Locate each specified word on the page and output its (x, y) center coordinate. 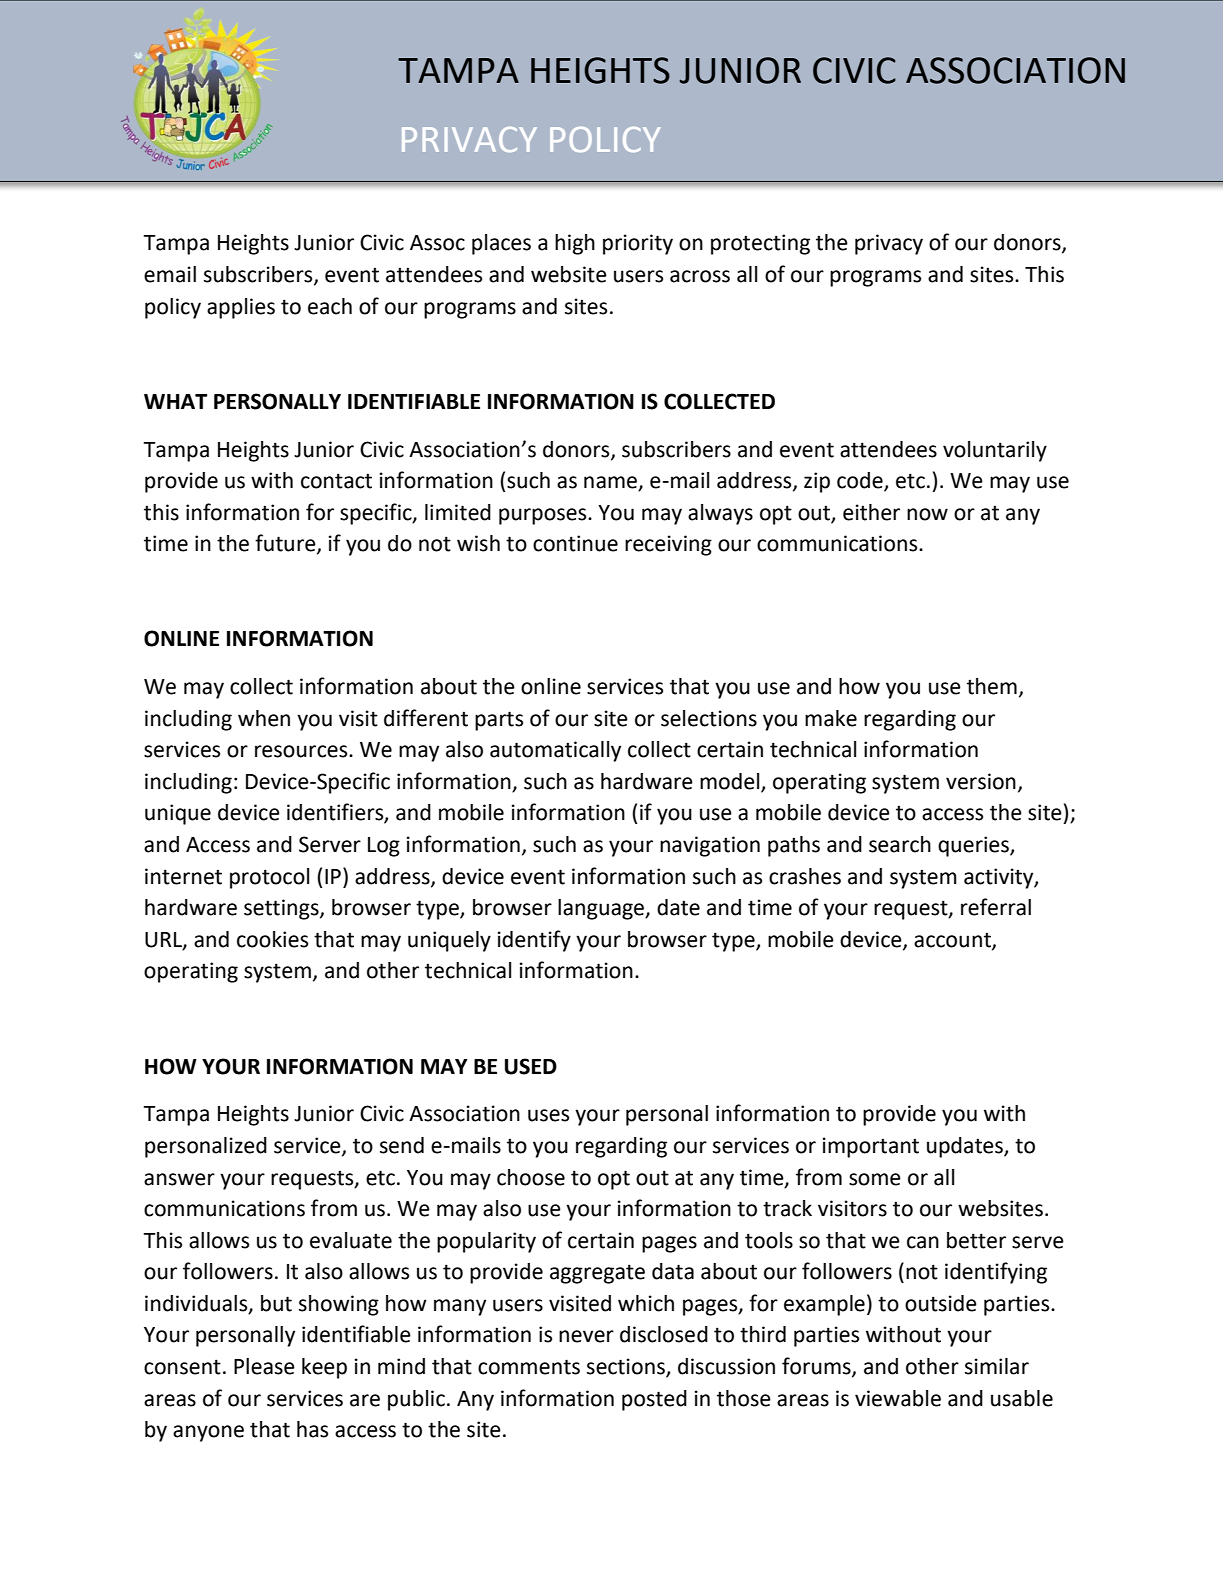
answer (179, 1179)
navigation (710, 846)
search (900, 844)
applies (241, 308)
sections (627, 1367)
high (575, 244)
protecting (760, 244)
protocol (269, 878)
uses (548, 1115)
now (927, 514)
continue (575, 543)
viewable (898, 1398)
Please (264, 1366)
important (871, 1147)
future (286, 544)
